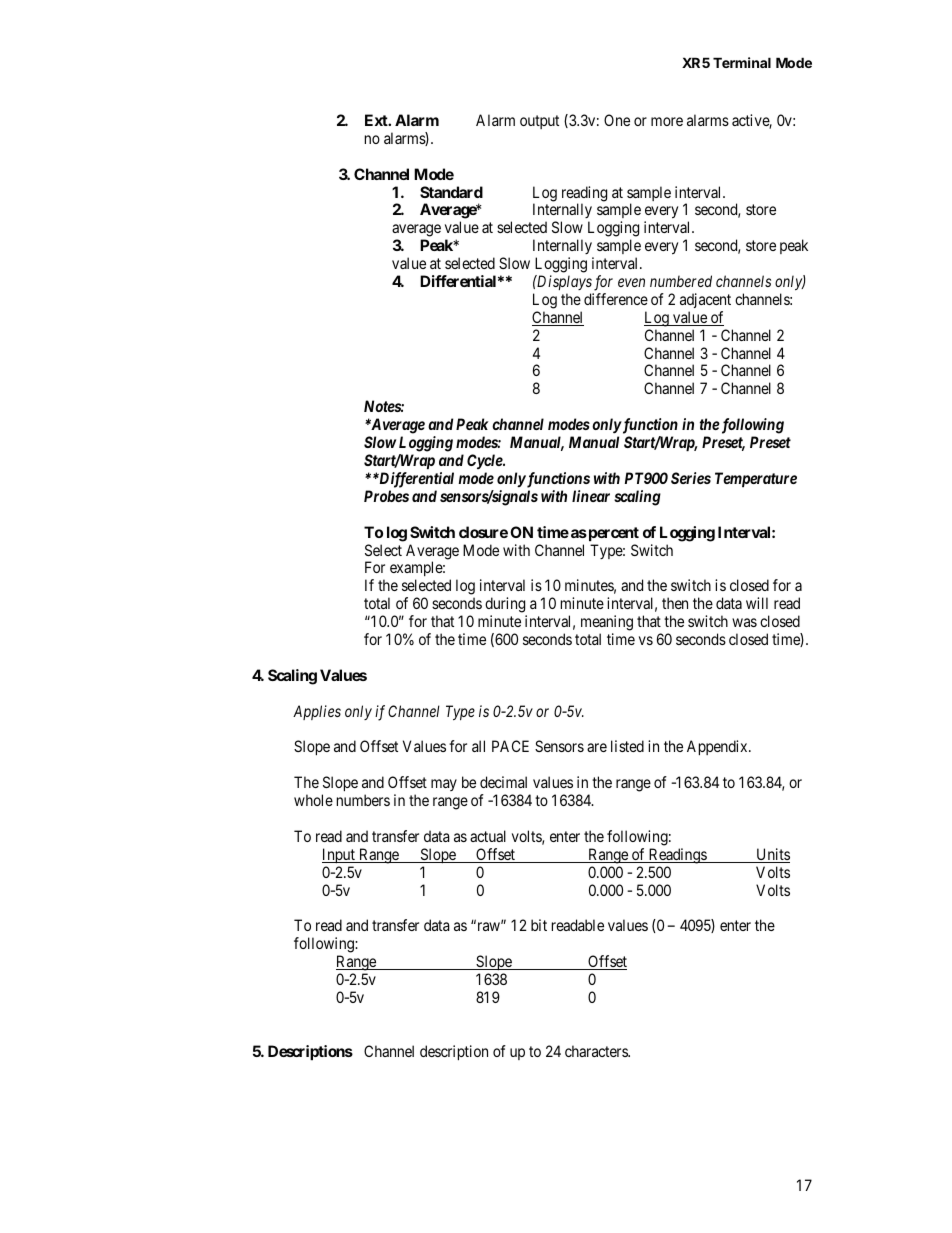  Describe the element at coordinates (756, 479) in the image. I see `Temperature` at that location.
